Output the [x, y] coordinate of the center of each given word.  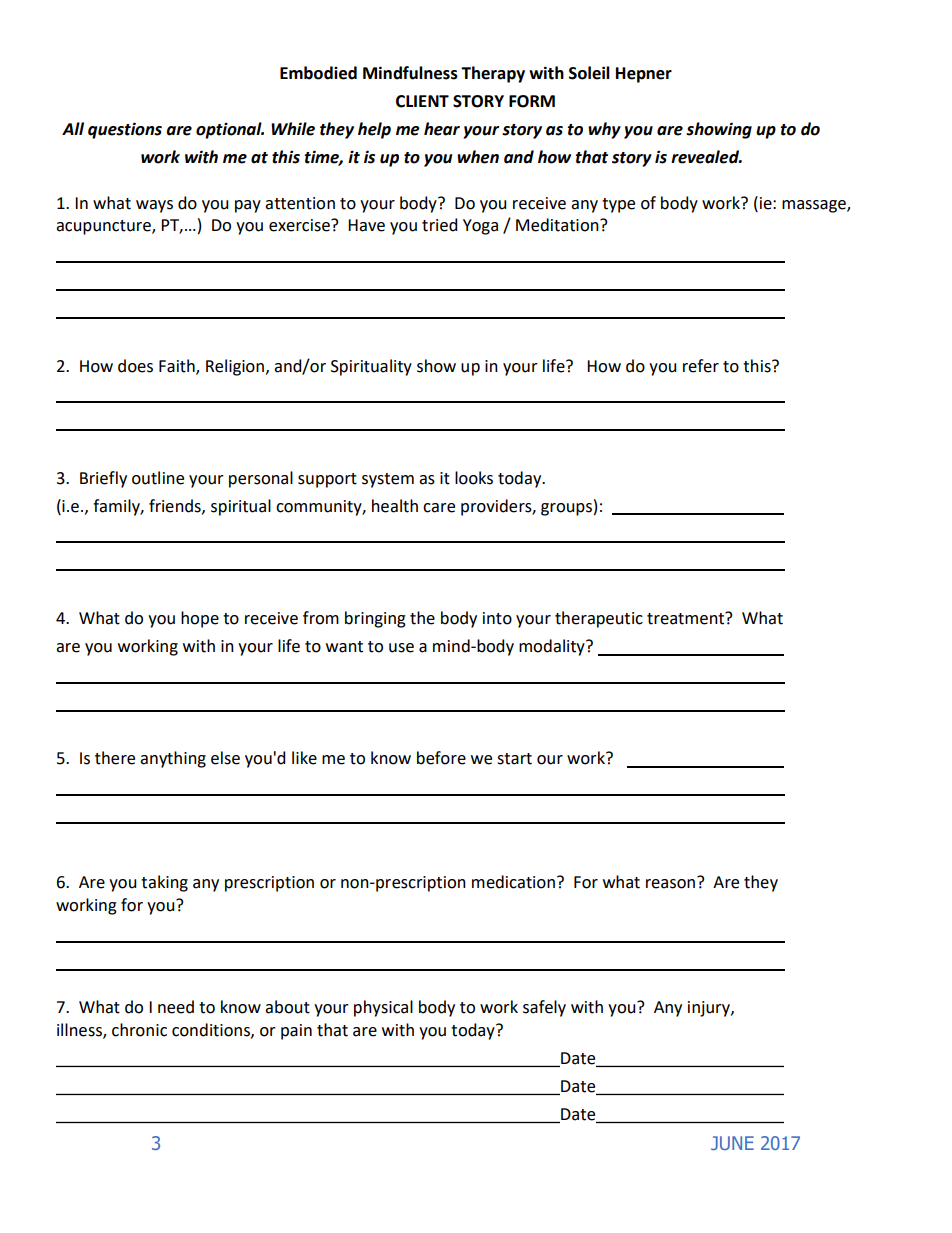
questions [125, 130]
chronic [139, 1030]
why [604, 130]
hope [200, 619]
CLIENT [422, 101]
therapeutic [599, 619]
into [497, 618]
